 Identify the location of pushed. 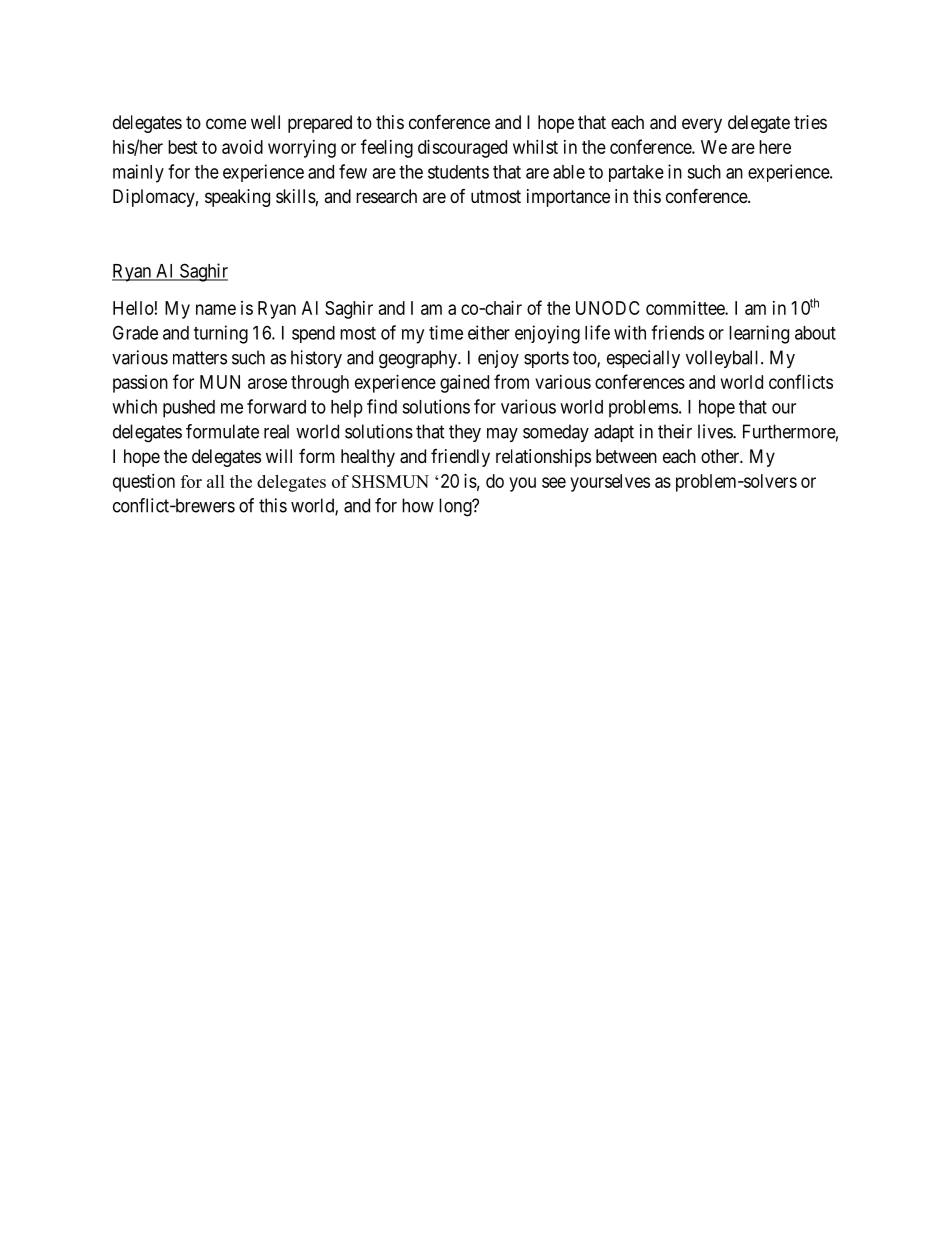
(189, 409).
